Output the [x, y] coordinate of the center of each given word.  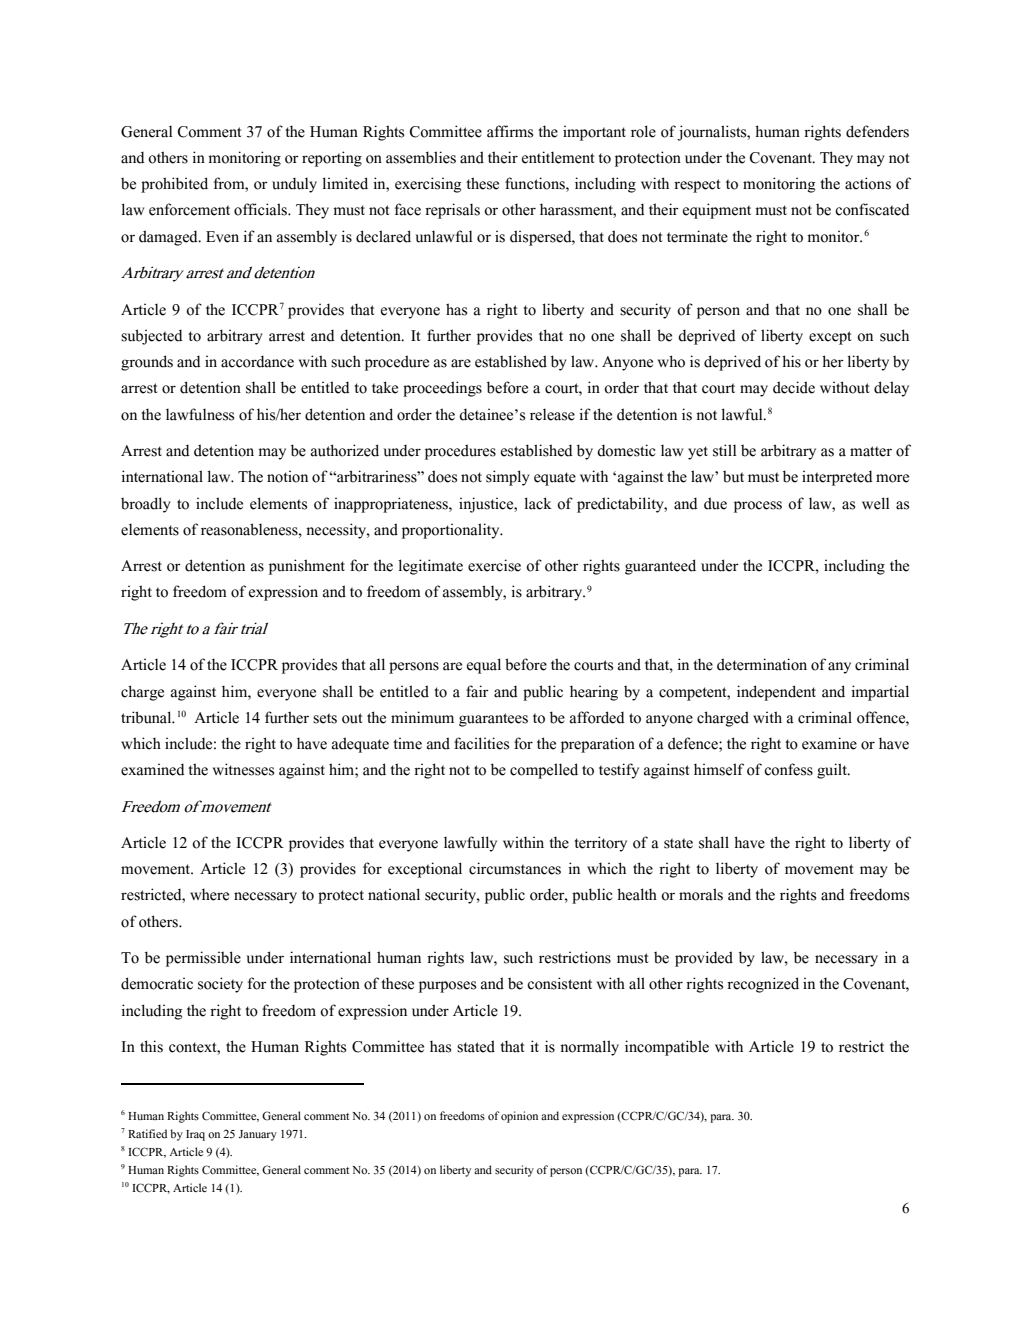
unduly [294, 185]
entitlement [558, 157]
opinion [519, 1117]
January [258, 1135]
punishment [307, 567]
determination [762, 664]
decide [794, 387]
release [552, 414]
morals [701, 894]
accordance [257, 361]
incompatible [667, 1048]
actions [868, 183]
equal [484, 666]
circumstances [515, 868]
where [209, 894]
